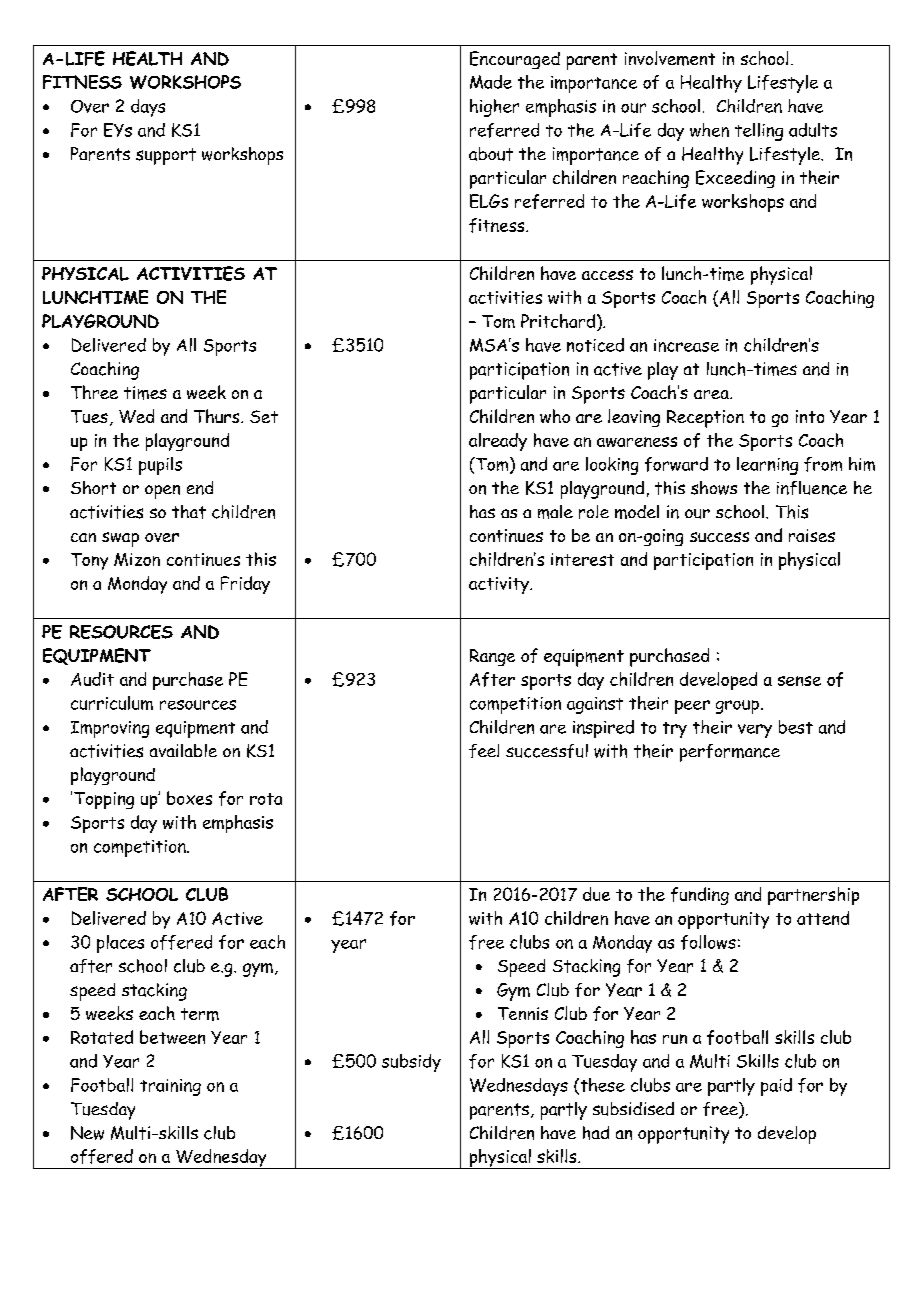  What do you see at coordinates (166, 156) in the screenshot?
I see `support` at bounding box center [166, 156].
